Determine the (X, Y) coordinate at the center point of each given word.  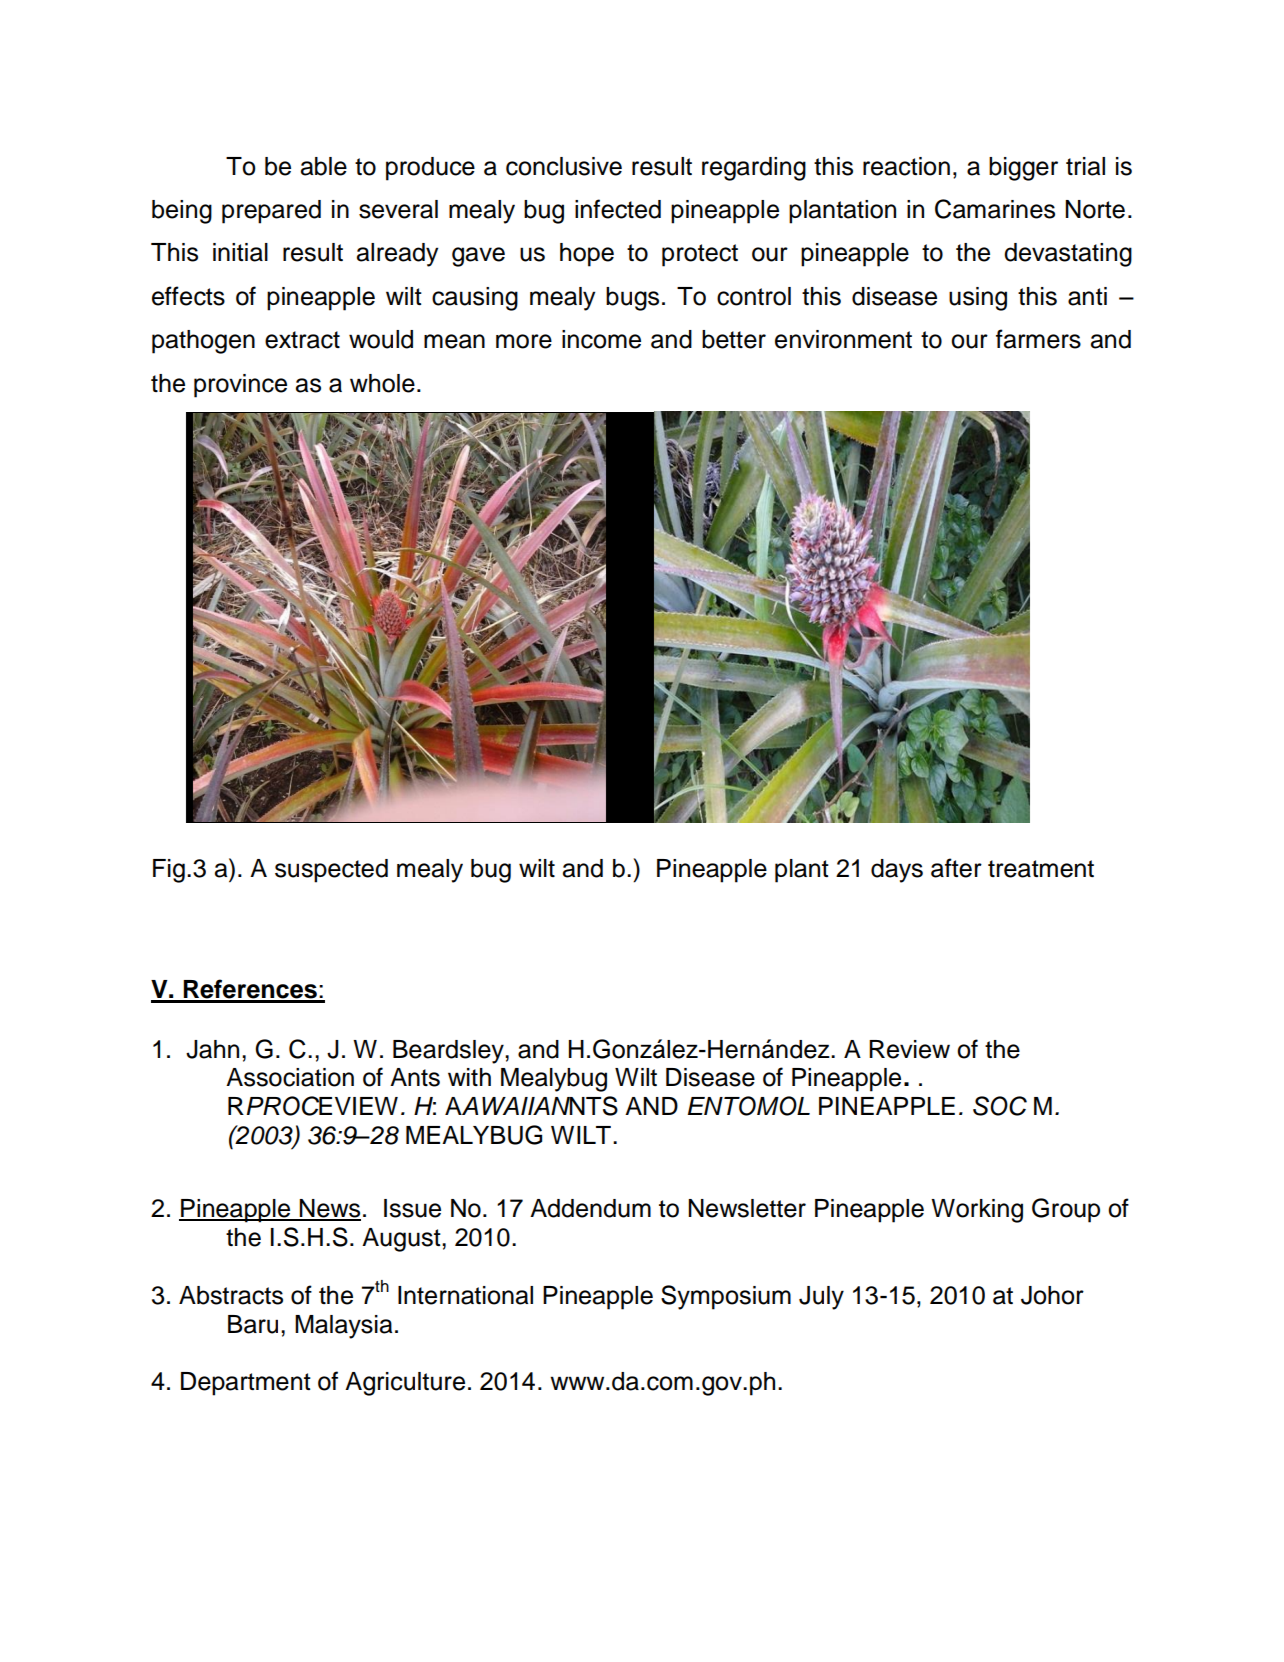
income (601, 339)
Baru (253, 1324)
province (240, 386)
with (469, 1077)
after (956, 868)
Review (909, 1049)
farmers (1038, 339)
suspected (331, 871)
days (897, 871)
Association (290, 1077)
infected (618, 209)
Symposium (726, 1297)
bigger (1023, 169)
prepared (271, 212)
